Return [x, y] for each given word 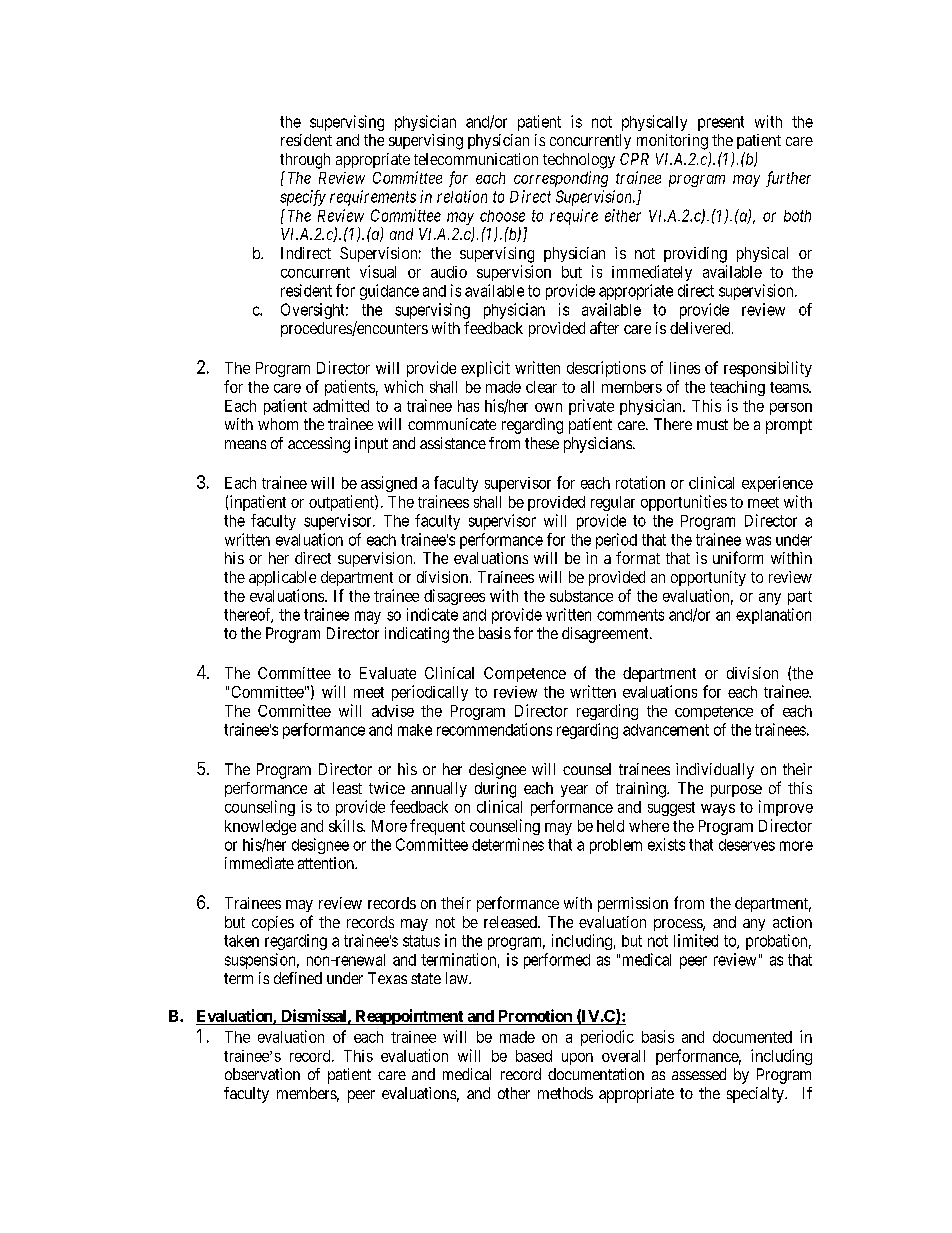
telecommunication [476, 159]
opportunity [708, 578]
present [721, 123]
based [534, 1056]
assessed [699, 1074]
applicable [282, 578]
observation [262, 1074]
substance [581, 596]
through [305, 161]
